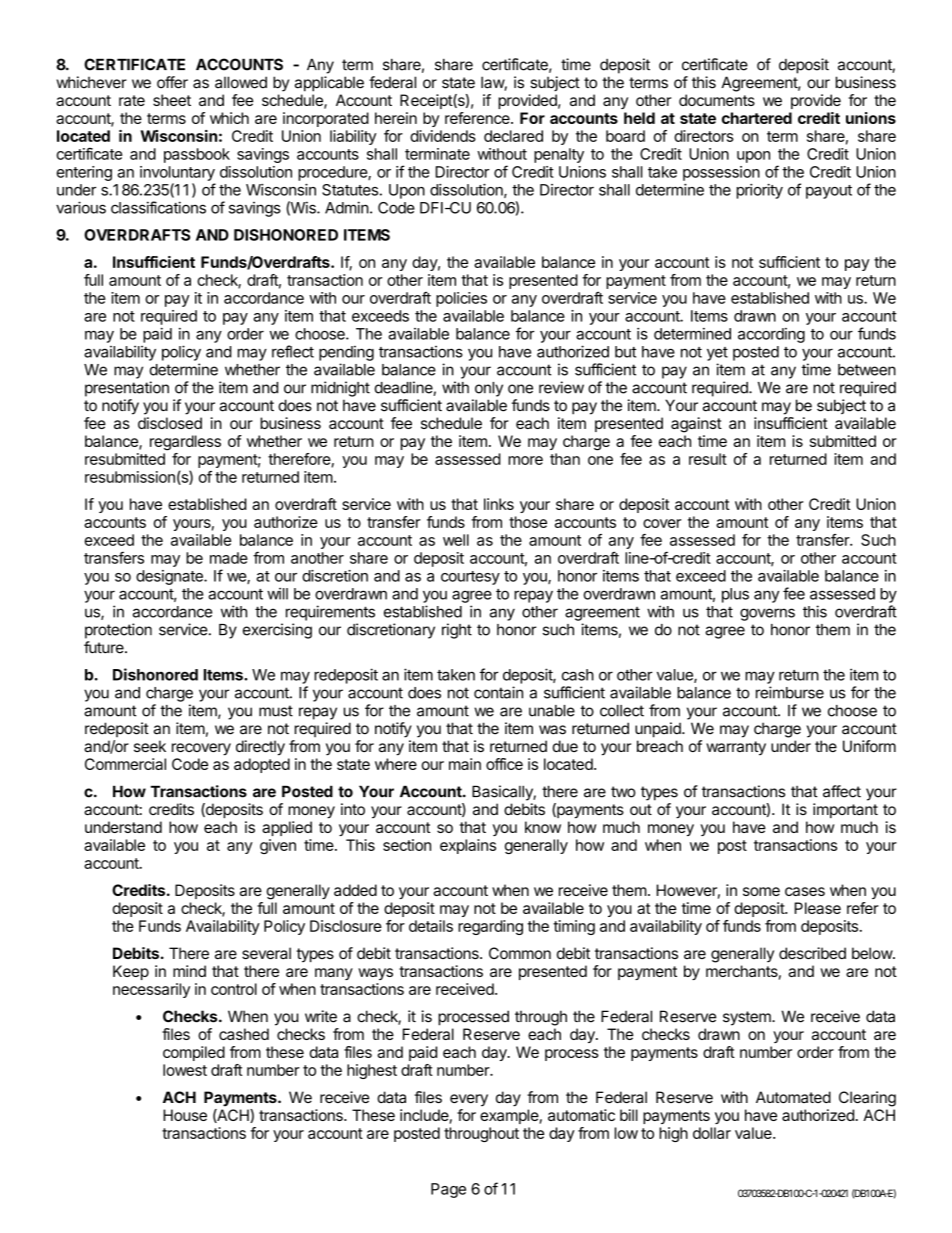 Image resolution: width=952 pixels, height=1233 pixels. What do you see at coordinates (468, 846) in the image?
I see `explains` at bounding box center [468, 846].
